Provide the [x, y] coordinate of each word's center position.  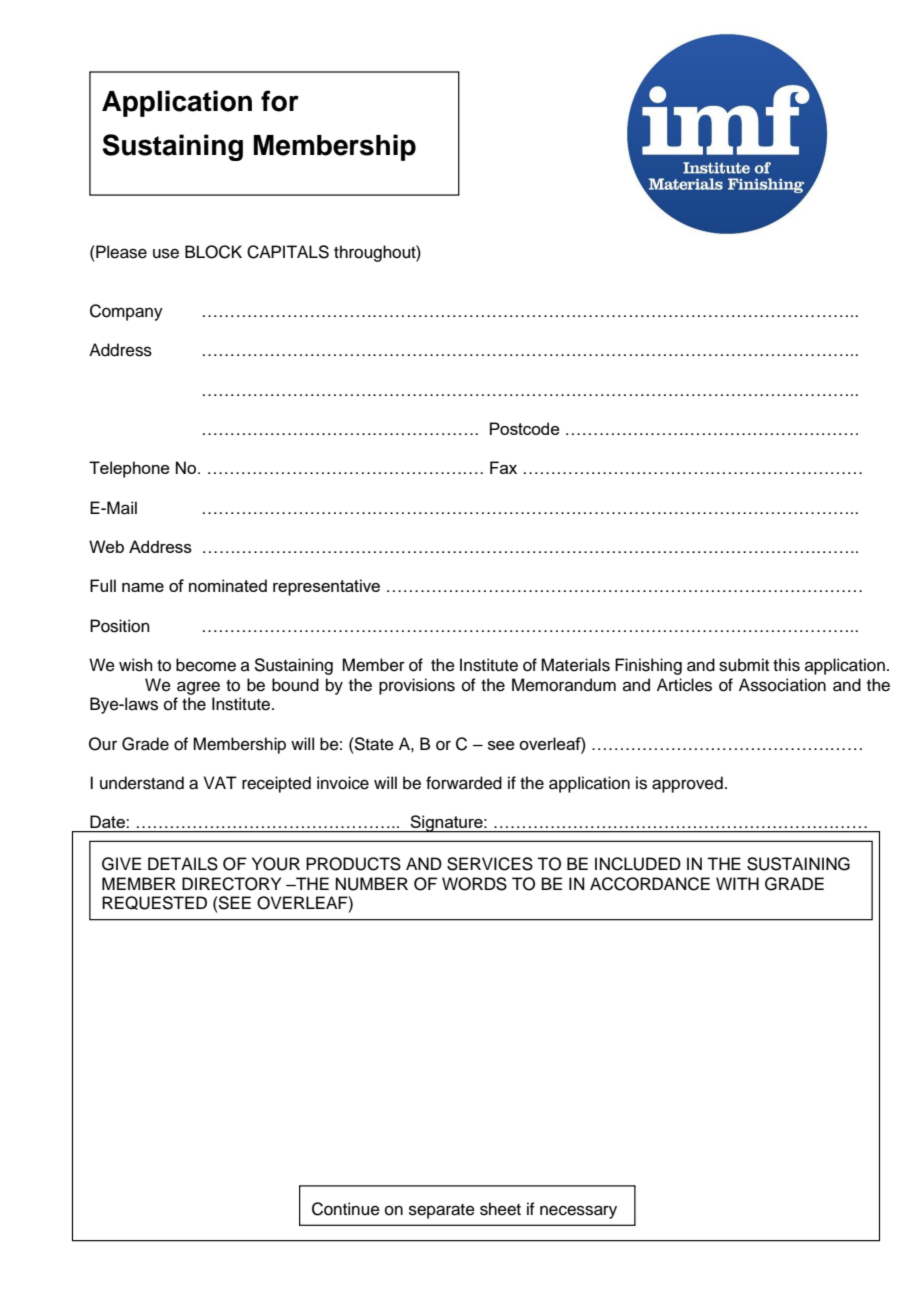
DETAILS [183, 864]
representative [326, 587]
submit [744, 665]
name [143, 587]
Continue [346, 1209]
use [166, 253]
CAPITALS [288, 252]
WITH [737, 883]
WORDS [474, 884]
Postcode [525, 428]
